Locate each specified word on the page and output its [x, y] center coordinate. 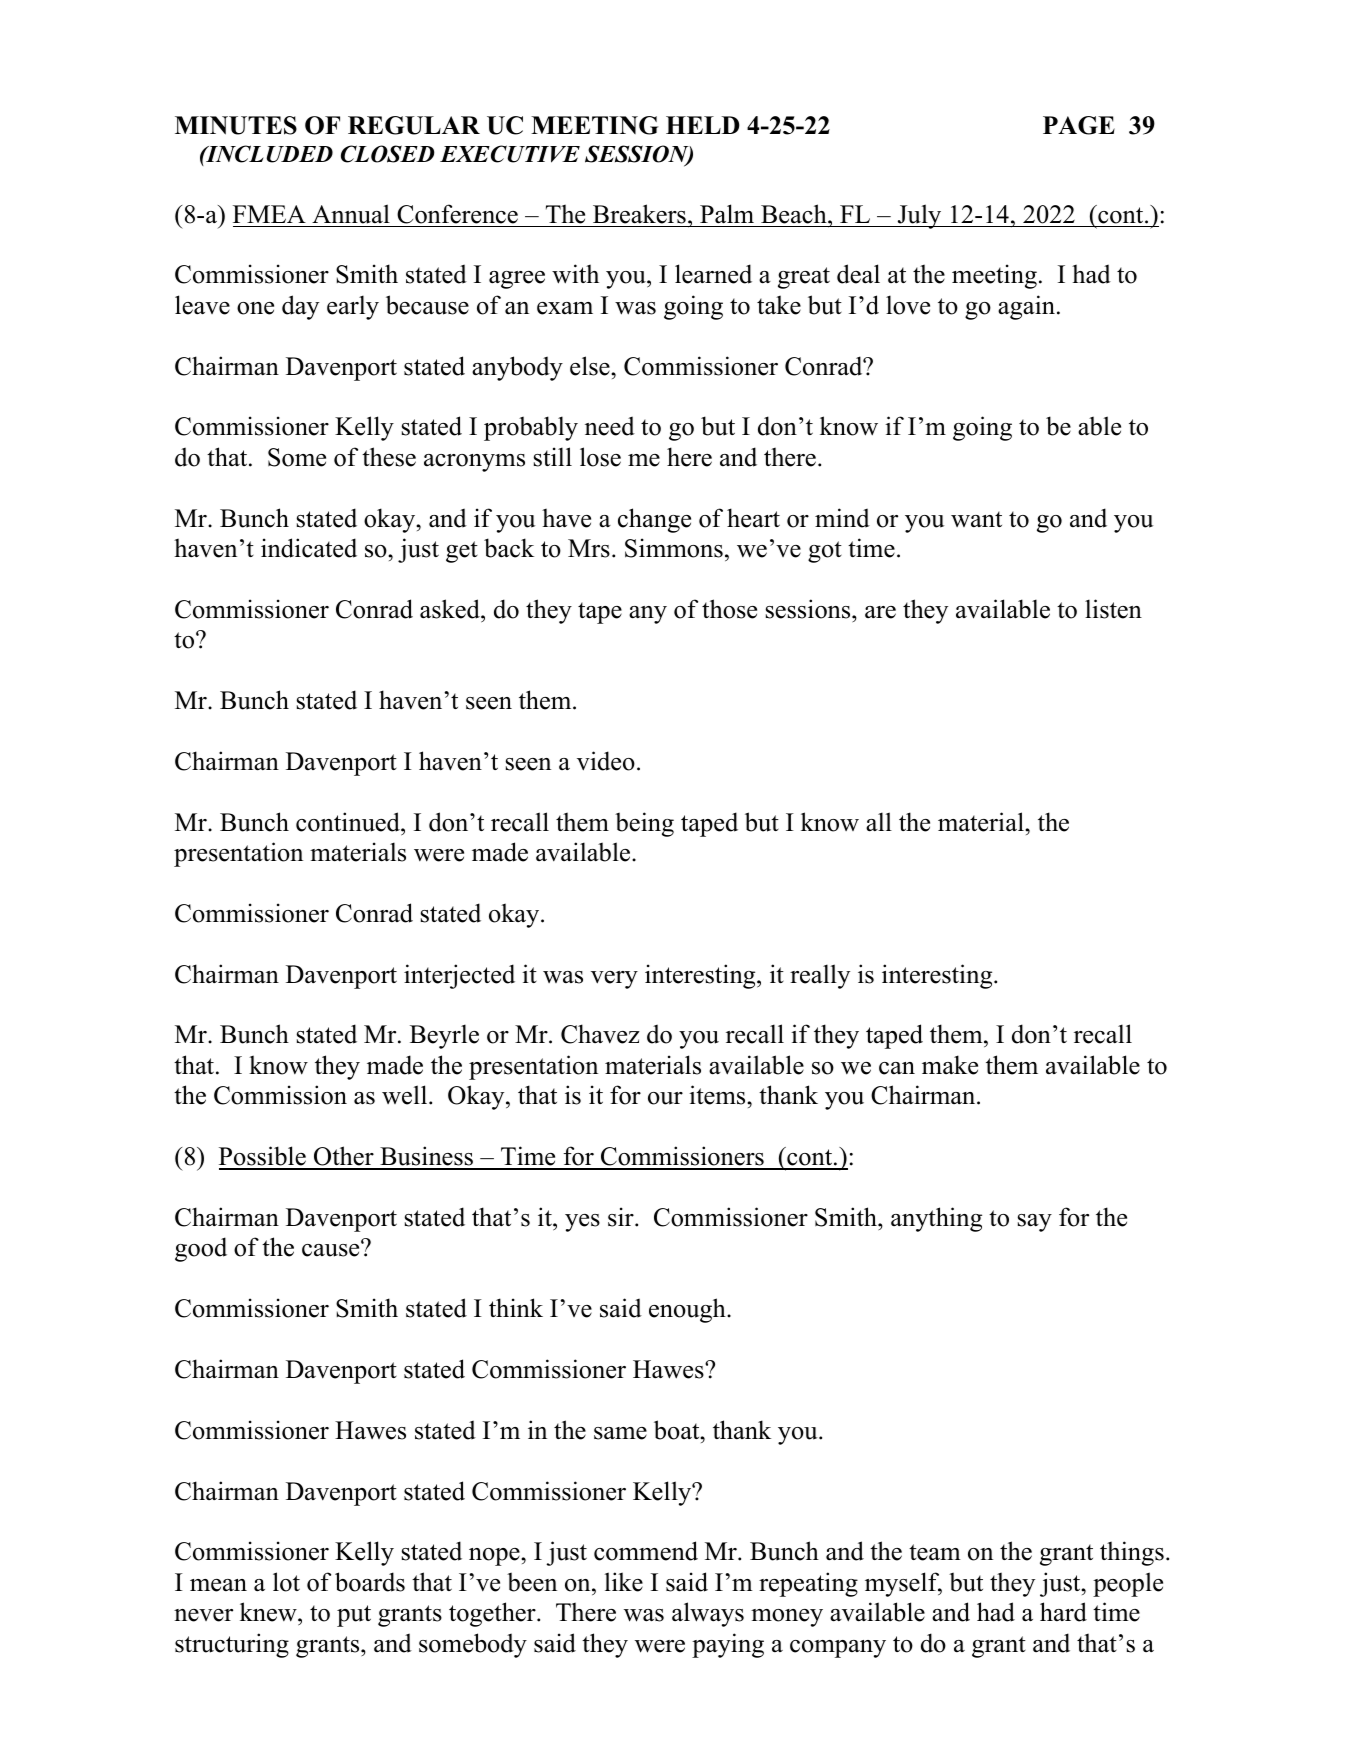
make [950, 1065]
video [606, 761]
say [1035, 1223]
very [614, 980]
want [976, 519]
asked [451, 609]
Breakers [639, 214]
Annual [351, 214]
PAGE [1079, 125]
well [406, 1095]
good [201, 1249]
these [389, 457]
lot [286, 1582]
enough [688, 1310]
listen [1113, 609]
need [610, 426]
